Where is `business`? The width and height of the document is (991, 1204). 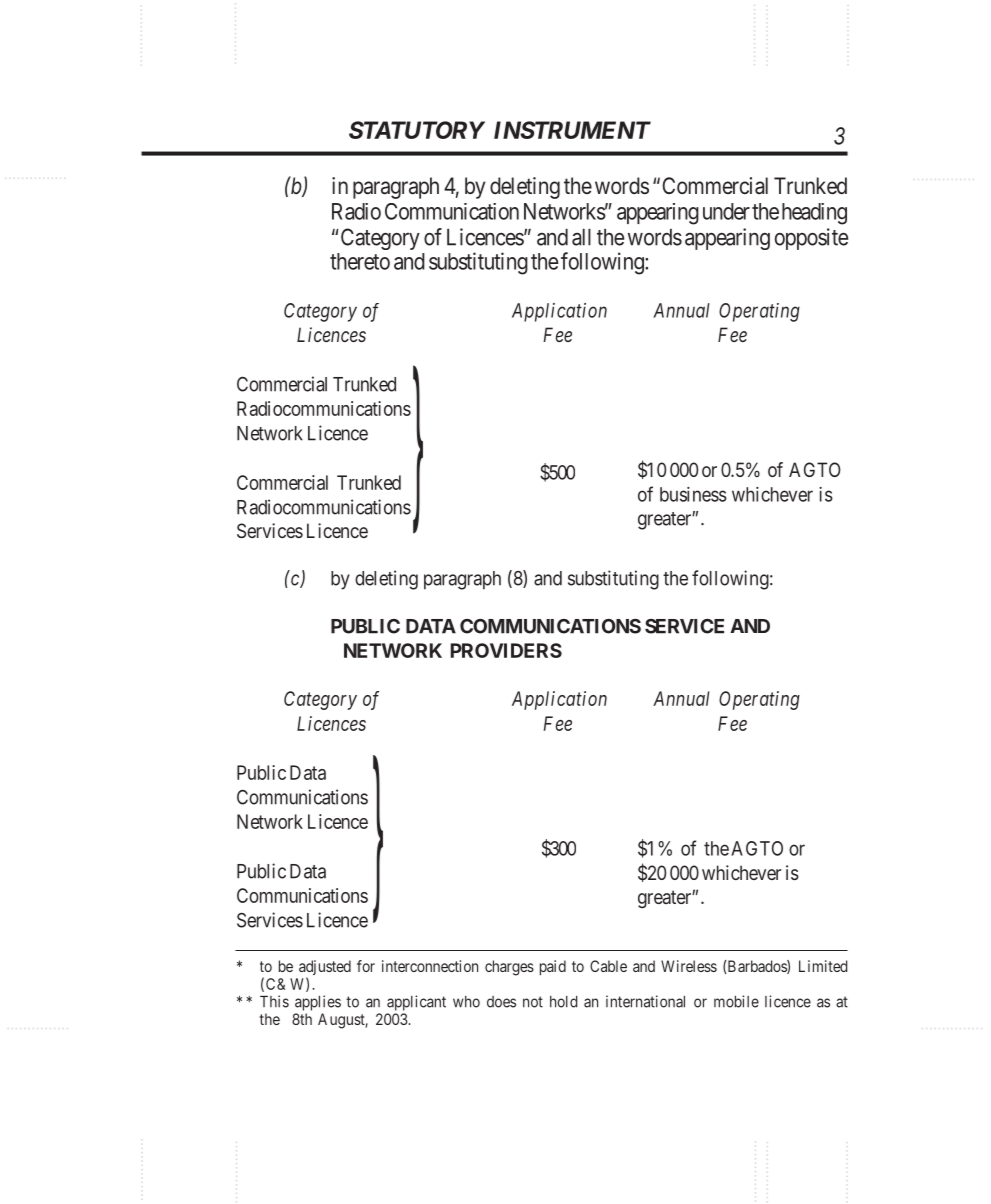
business is located at coordinates (693, 494).
